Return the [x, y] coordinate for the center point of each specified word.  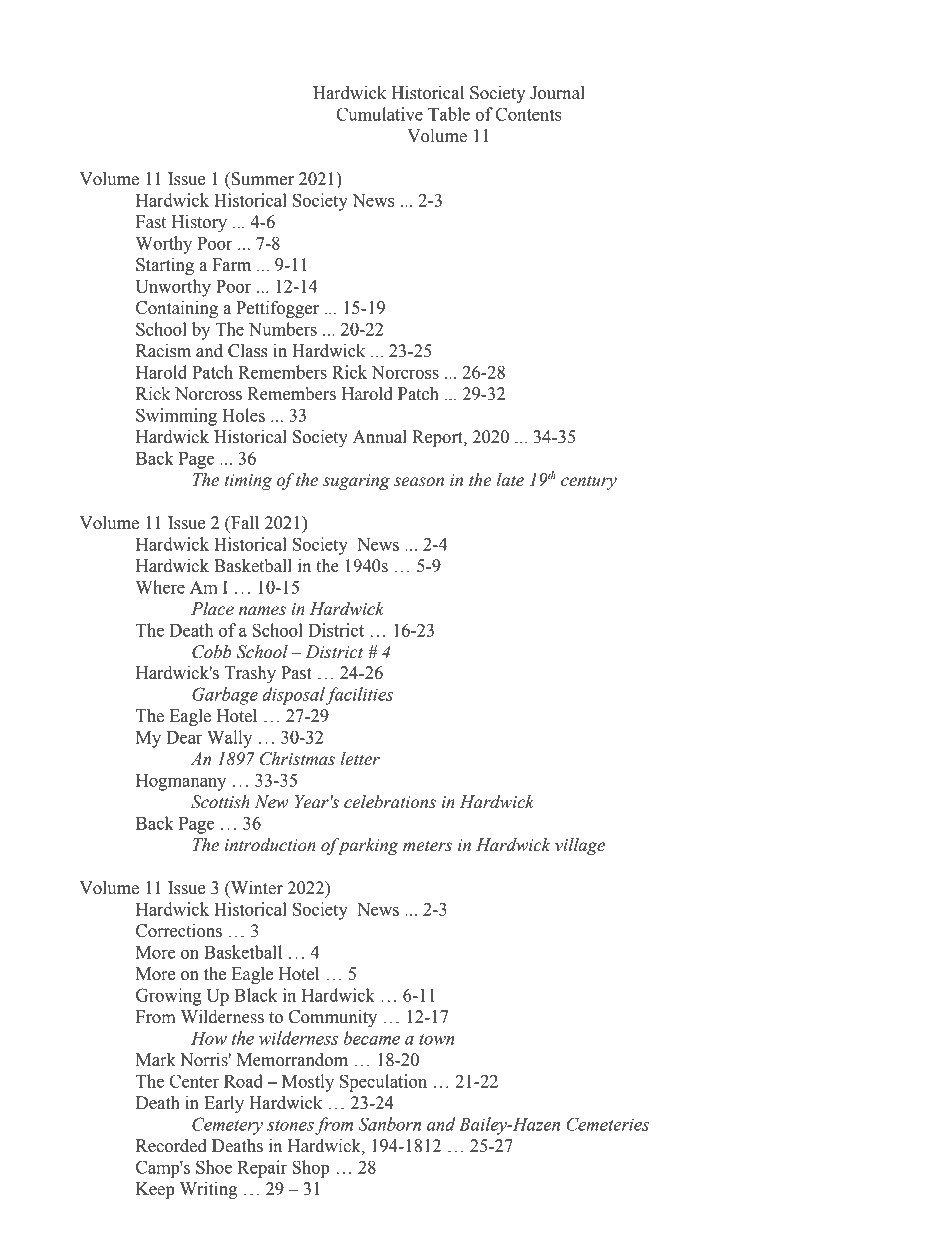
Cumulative [379, 114]
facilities [359, 696]
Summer [261, 179]
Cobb [212, 652]
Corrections [179, 931]
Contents [529, 114]
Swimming [176, 417]
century [589, 483]
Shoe [214, 1167]
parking [367, 846]
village [580, 846]
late [510, 480]
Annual [380, 437]
